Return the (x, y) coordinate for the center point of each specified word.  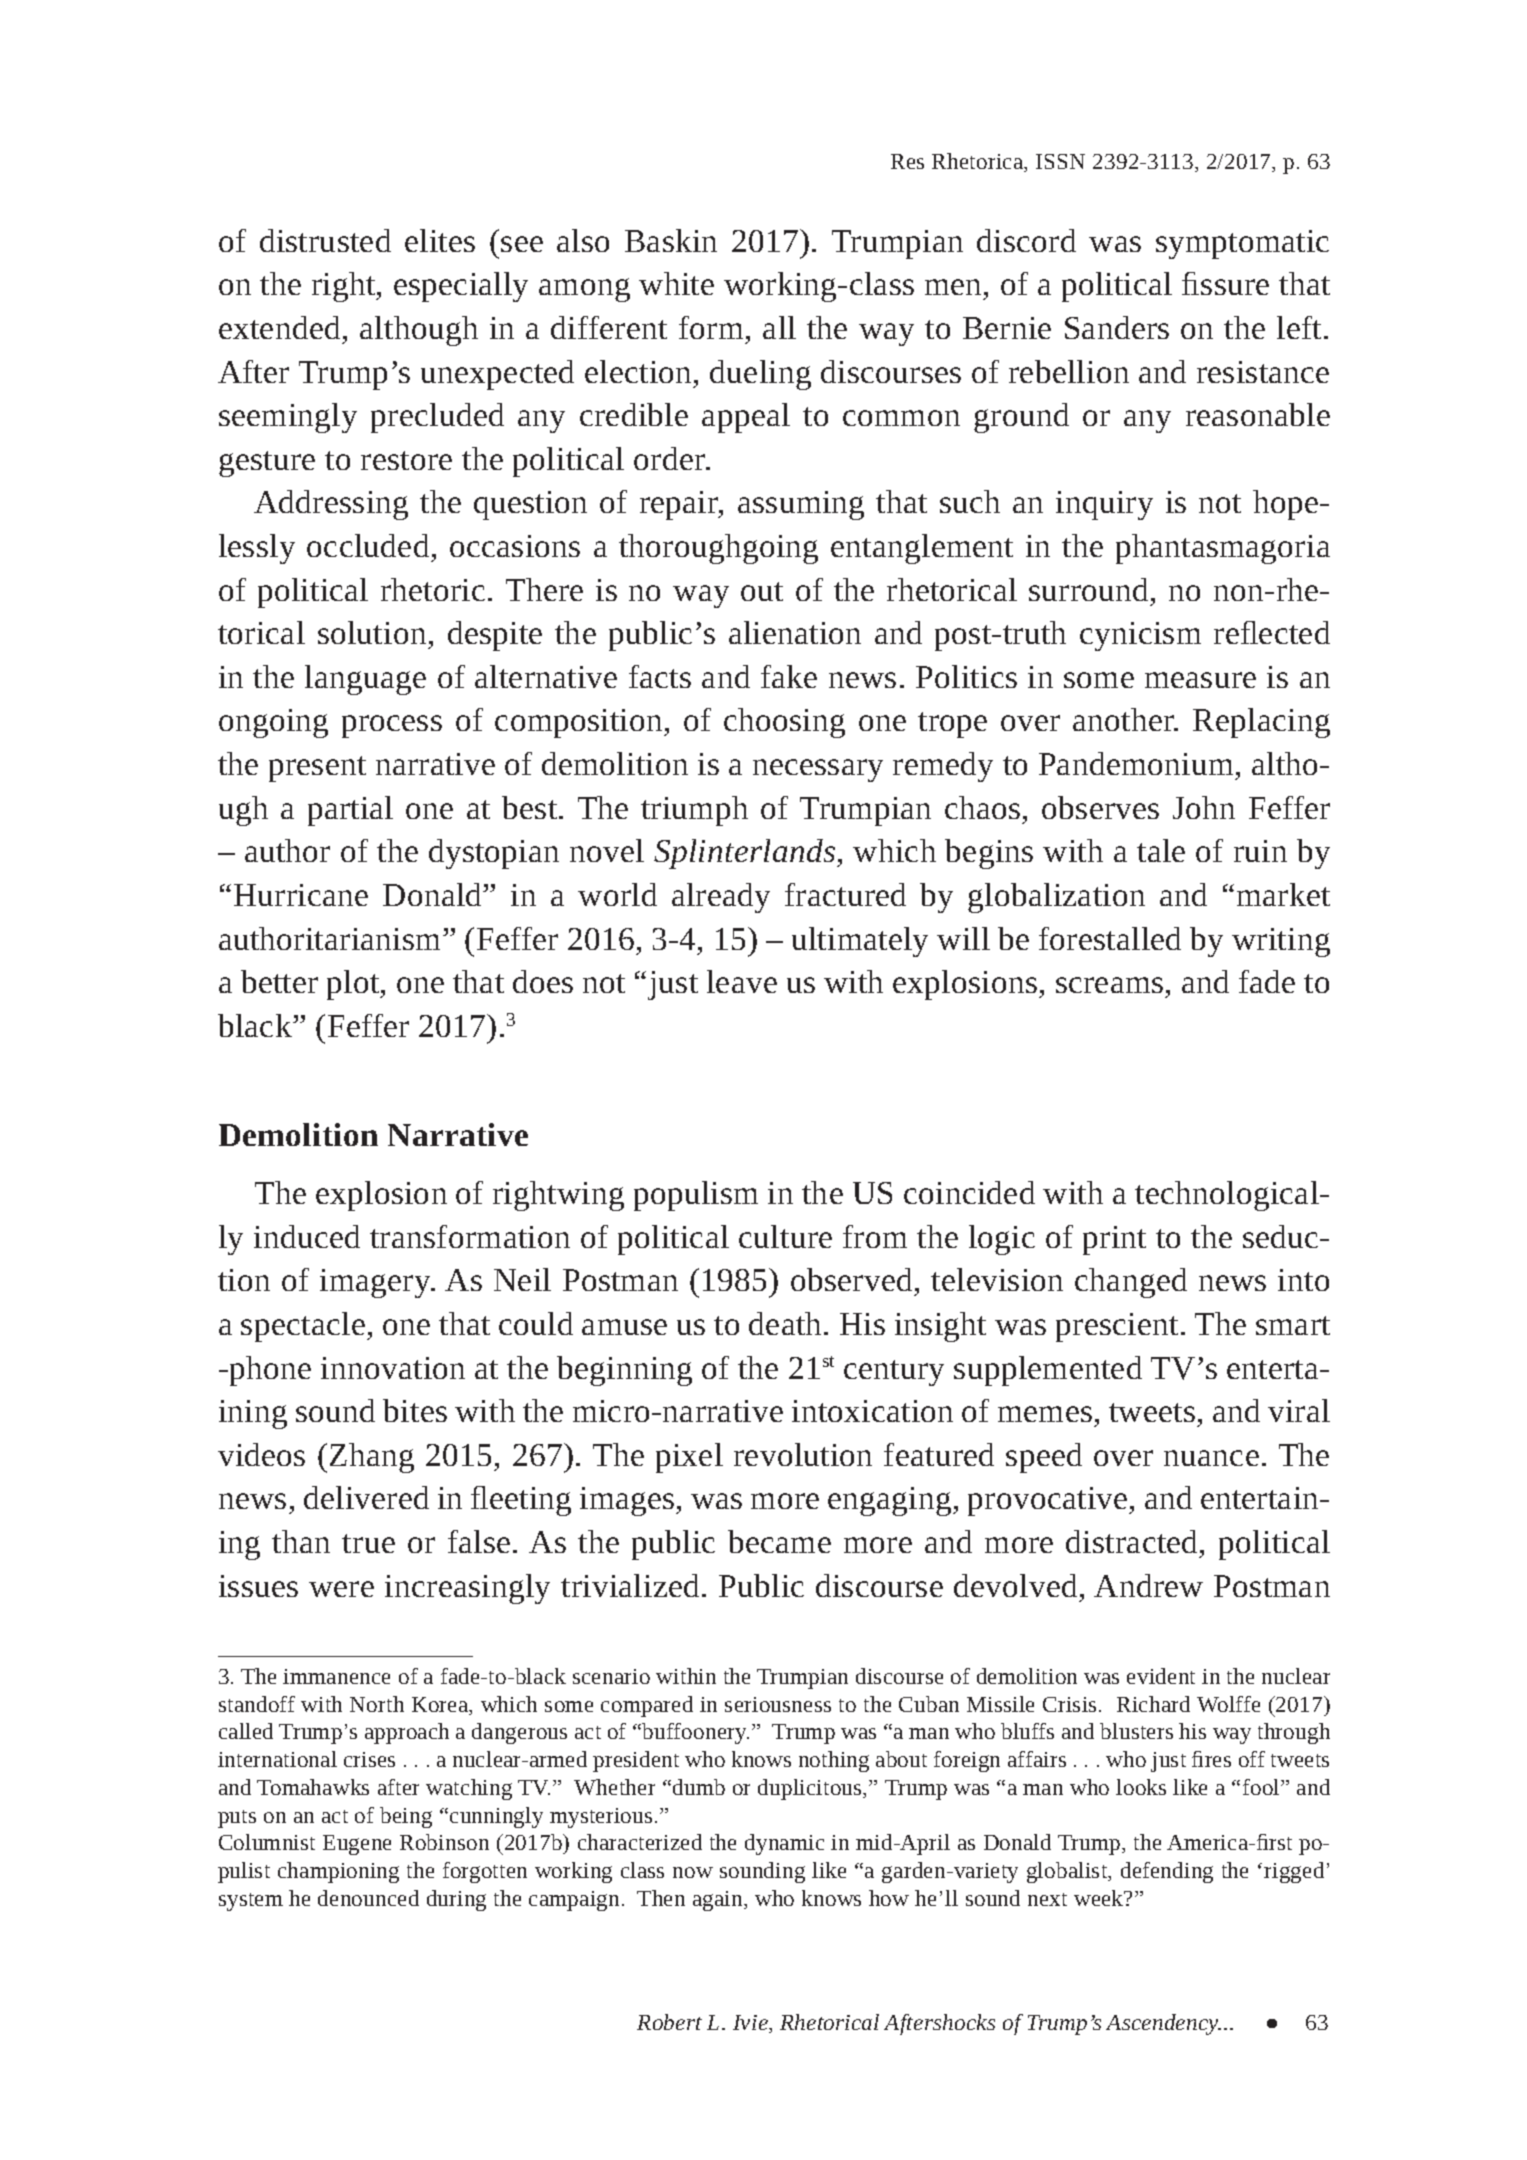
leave (742, 981)
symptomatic (1242, 244)
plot (354, 985)
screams (1109, 985)
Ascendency (1163, 2024)
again (719, 1901)
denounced (368, 1898)
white (676, 283)
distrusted (325, 240)
